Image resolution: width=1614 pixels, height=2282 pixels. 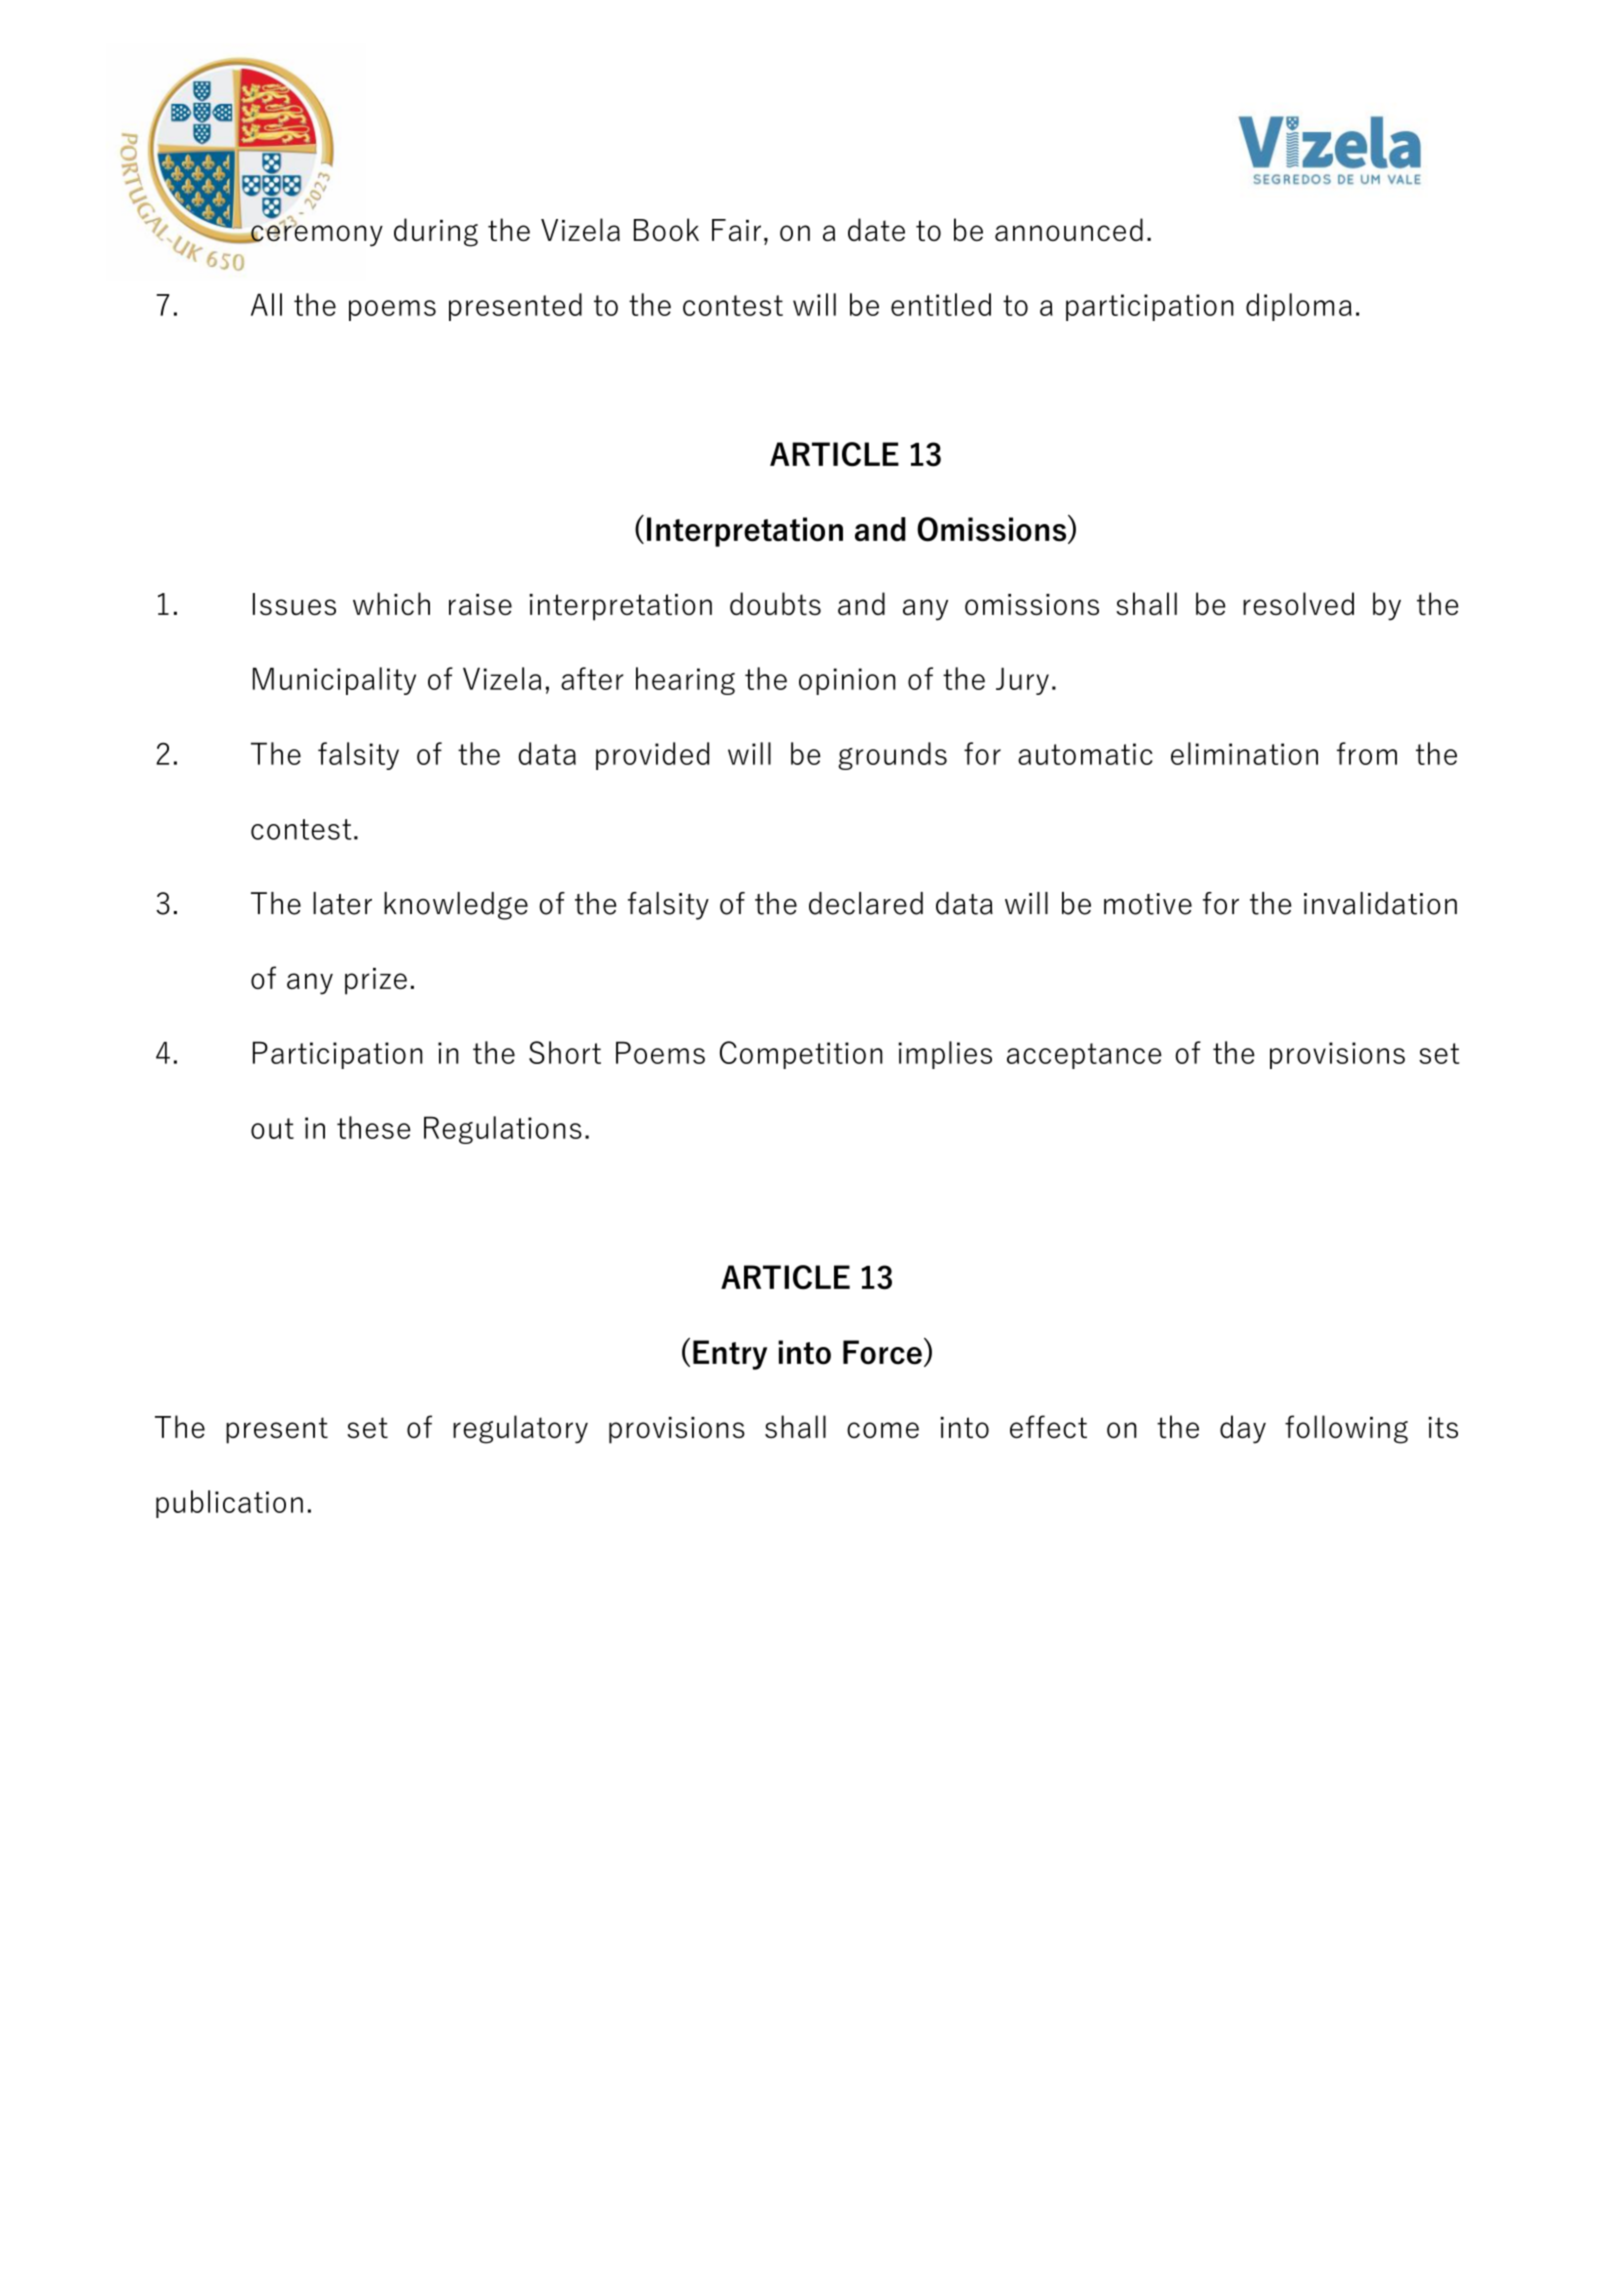 I want to click on Competition, so click(x=801, y=1055).
